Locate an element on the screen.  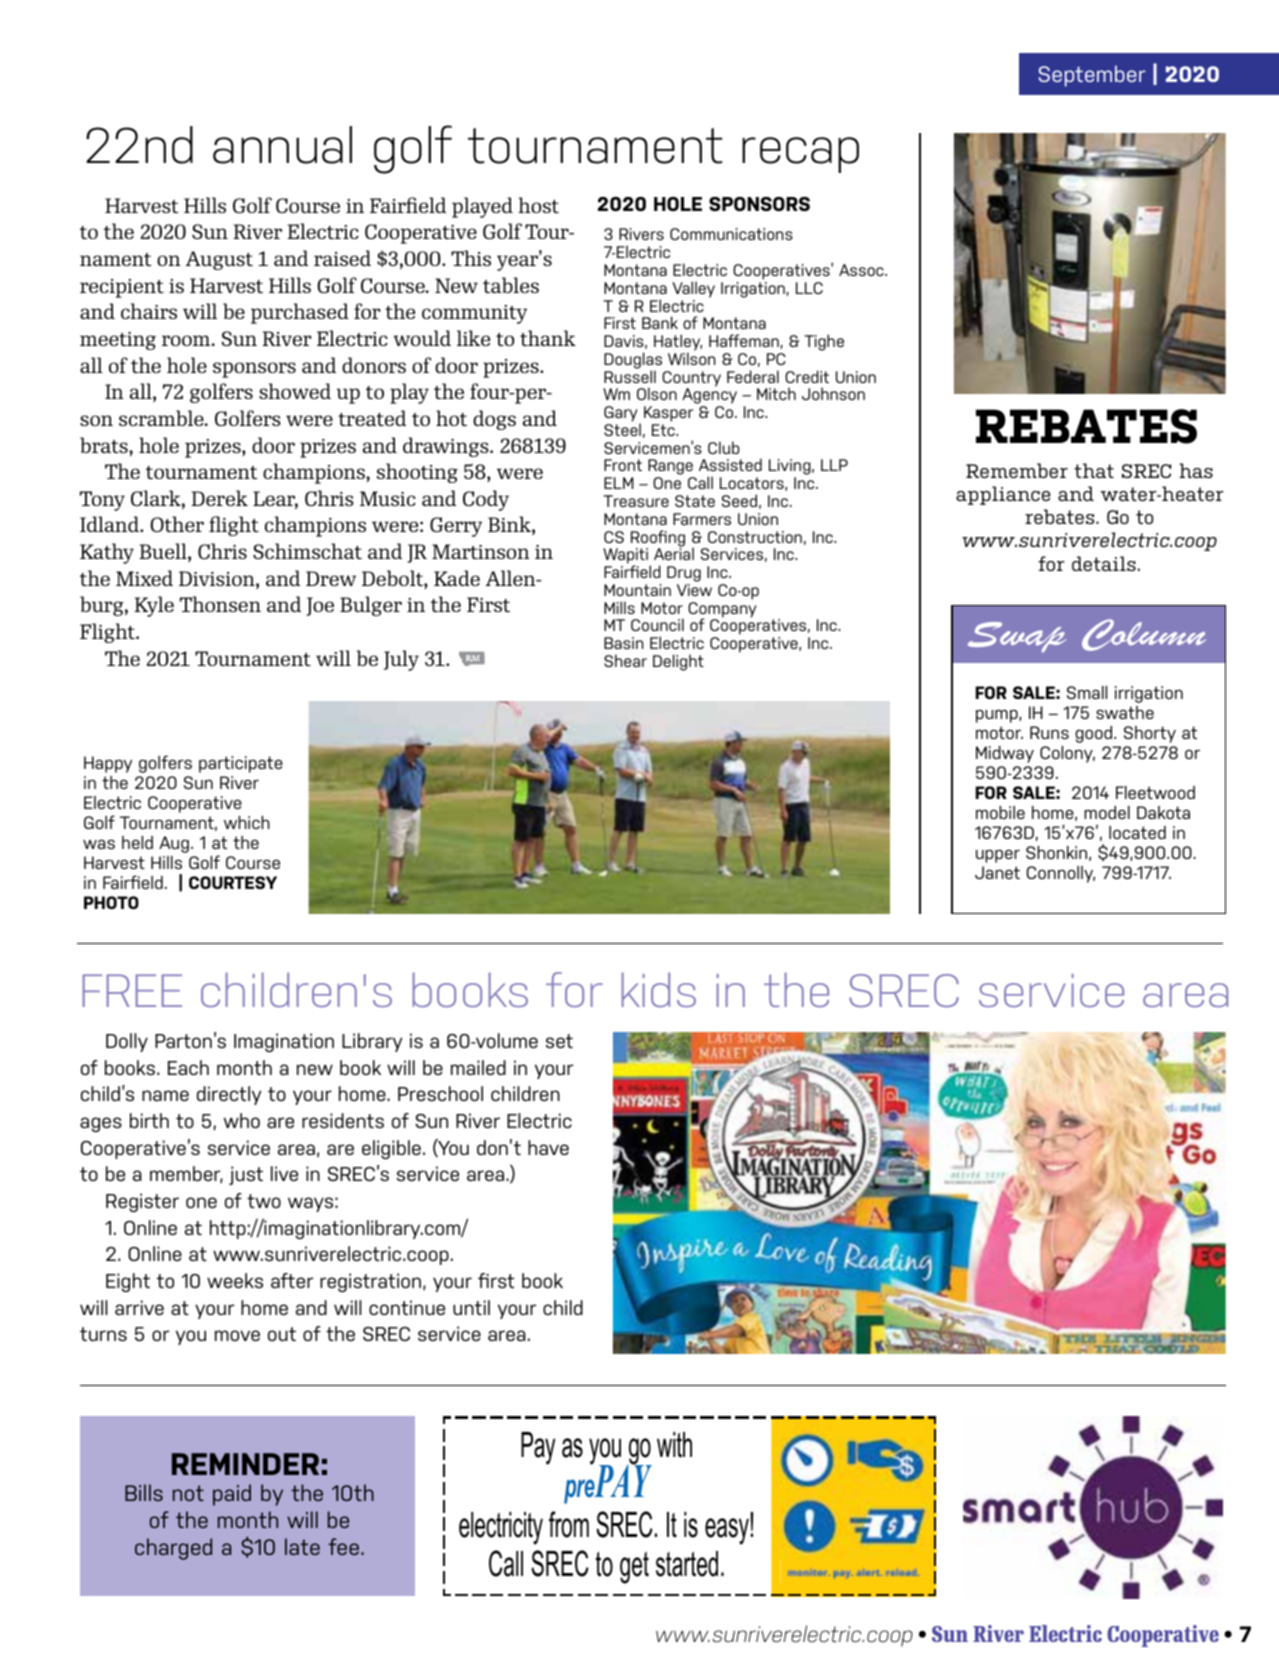
September is located at coordinates (1092, 76).
